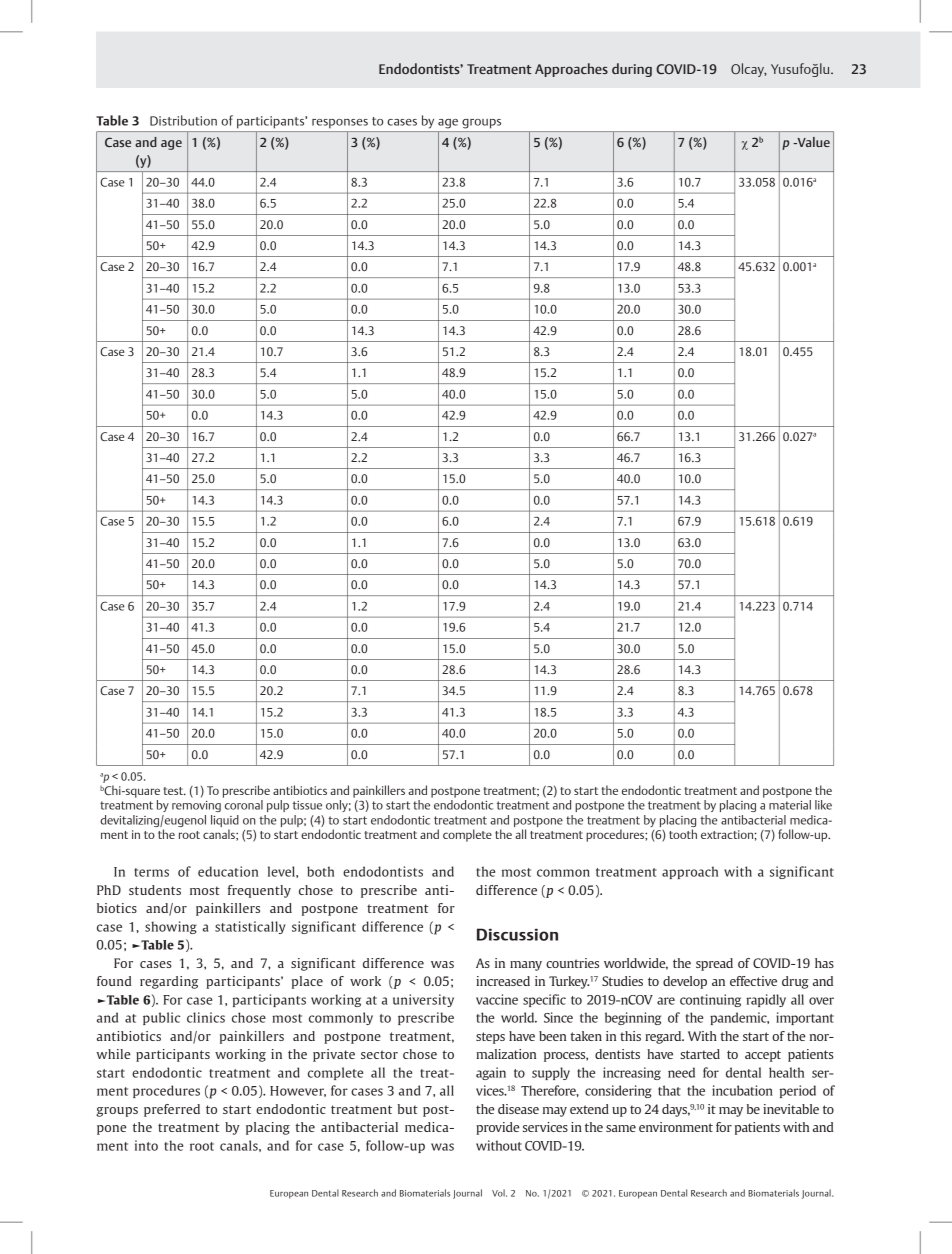  Describe the element at coordinates (196, 806) in the document. I see `removing` at that location.
